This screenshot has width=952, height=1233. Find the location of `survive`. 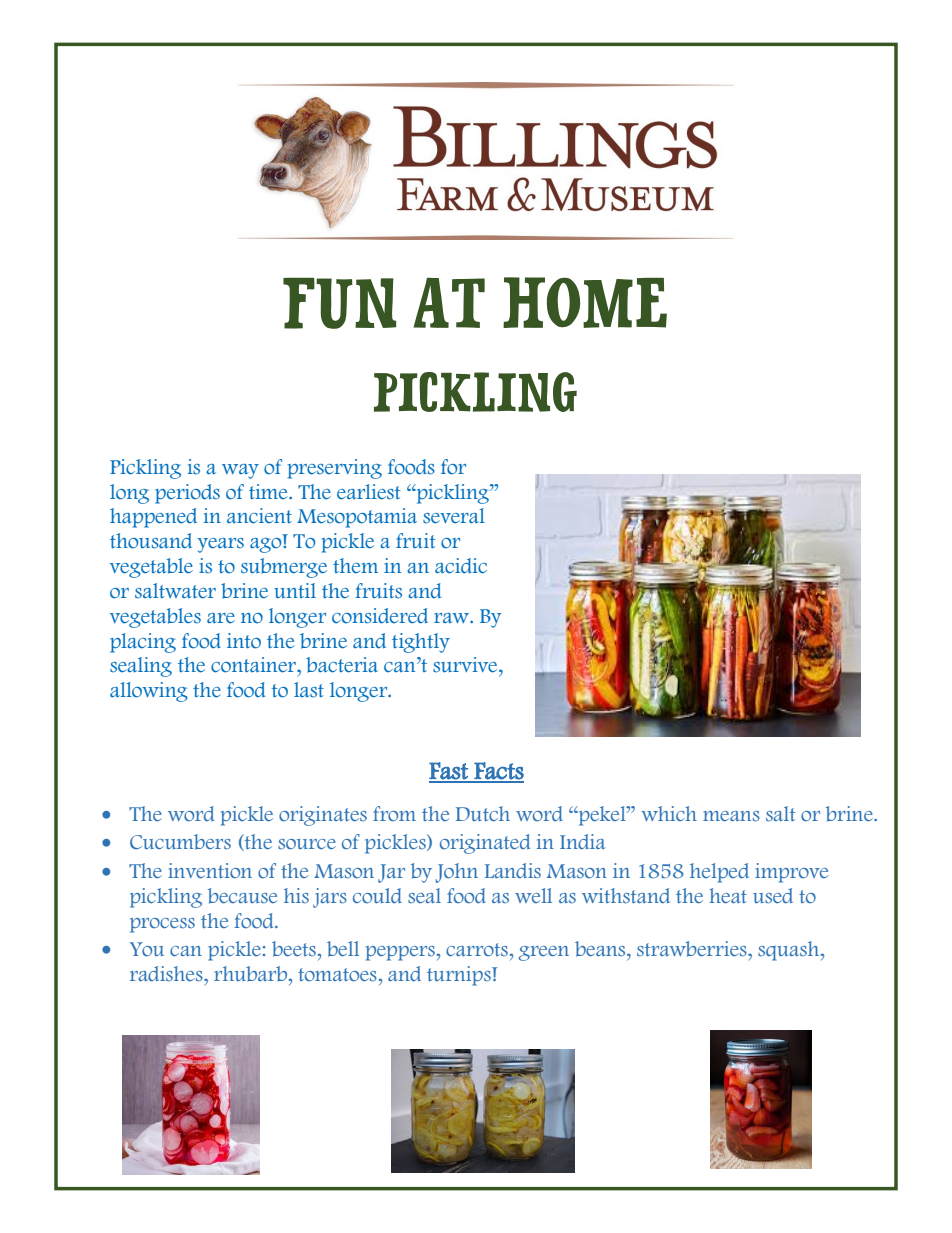

survive is located at coordinates (466, 665).
